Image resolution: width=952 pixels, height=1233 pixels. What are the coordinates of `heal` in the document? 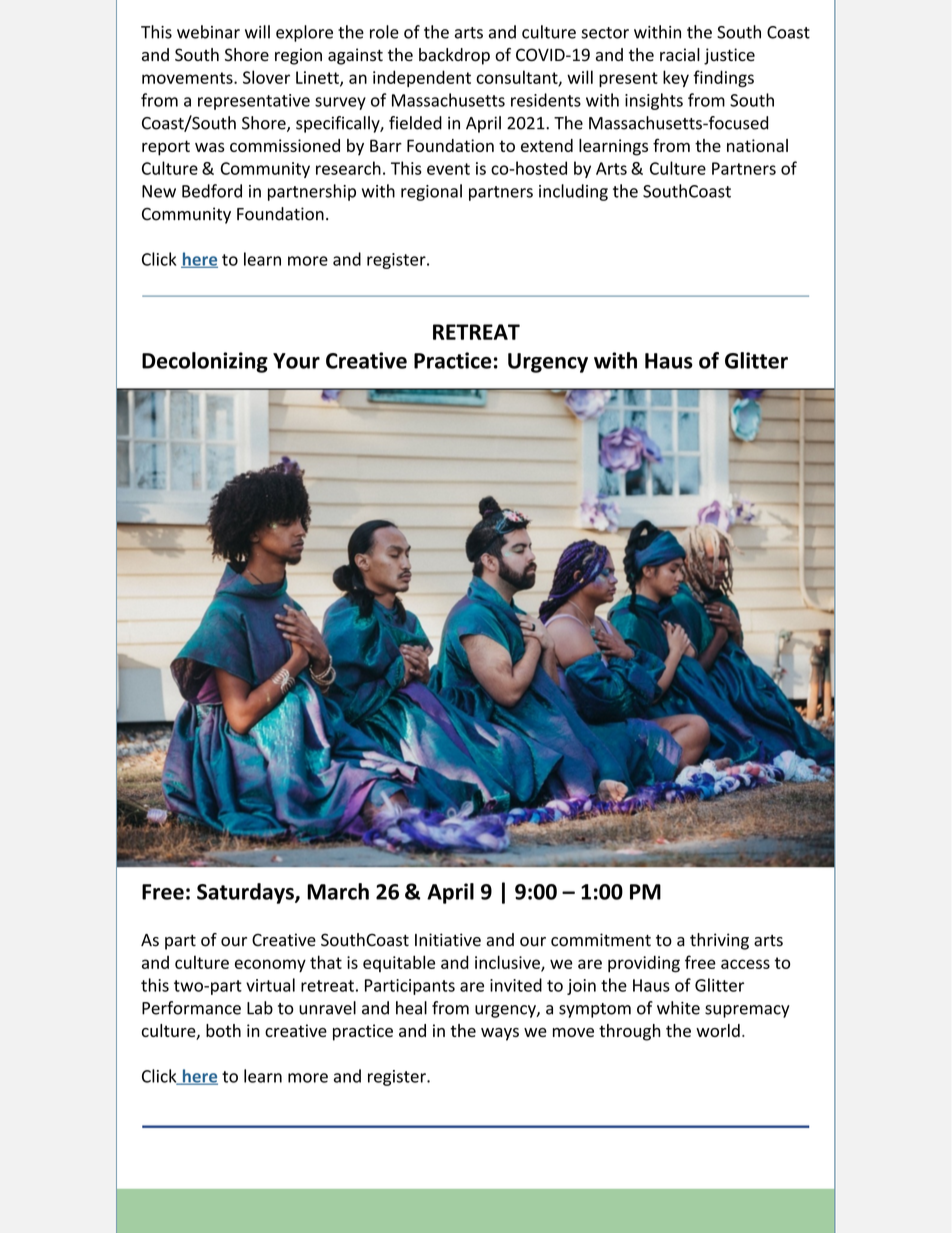 It's located at (411, 1008).
